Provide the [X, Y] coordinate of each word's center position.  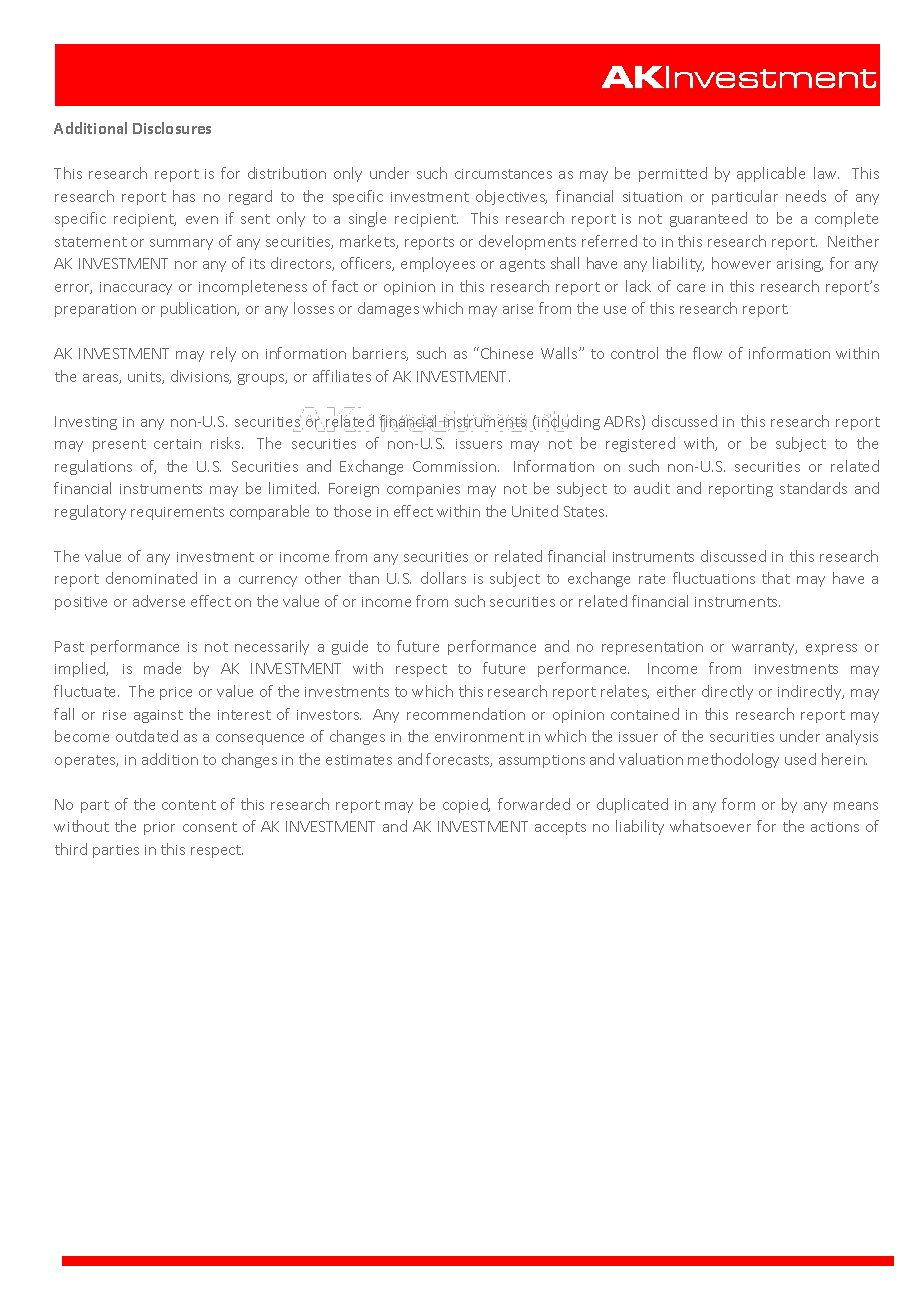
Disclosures [172, 128]
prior [159, 828]
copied [466, 805]
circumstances [503, 174]
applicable [771, 174]
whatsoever [710, 826]
